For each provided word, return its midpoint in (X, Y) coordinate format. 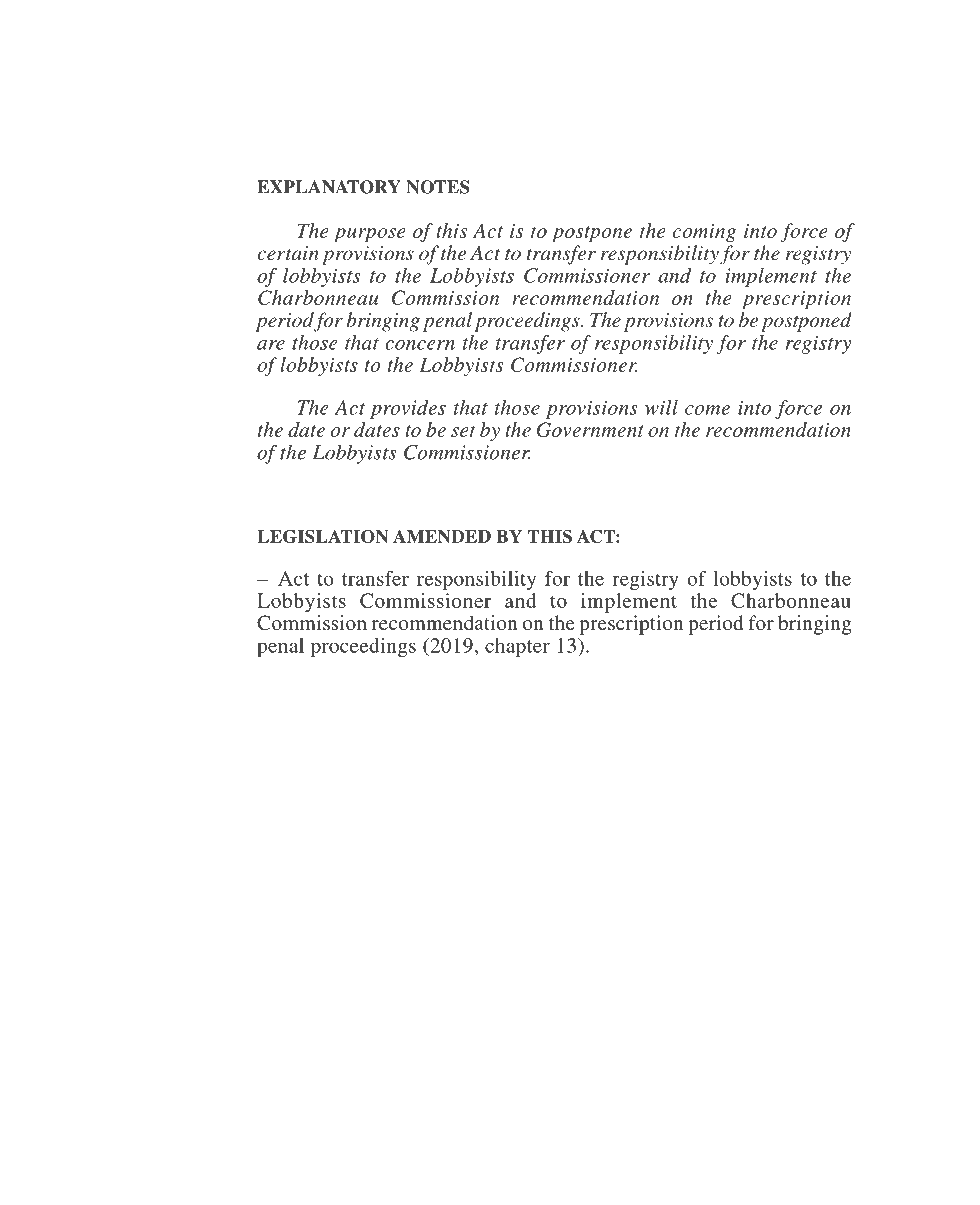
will (661, 407)
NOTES (438, 187)
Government (590, 429)
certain (287, 253)
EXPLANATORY (329, 187)
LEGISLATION (323, 536)
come (707, 410)
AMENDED (442, 536)
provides (408, 409)
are (271, 345)
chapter (517, 647)
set (463, 431)
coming (704, 233)
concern (420, 345)
